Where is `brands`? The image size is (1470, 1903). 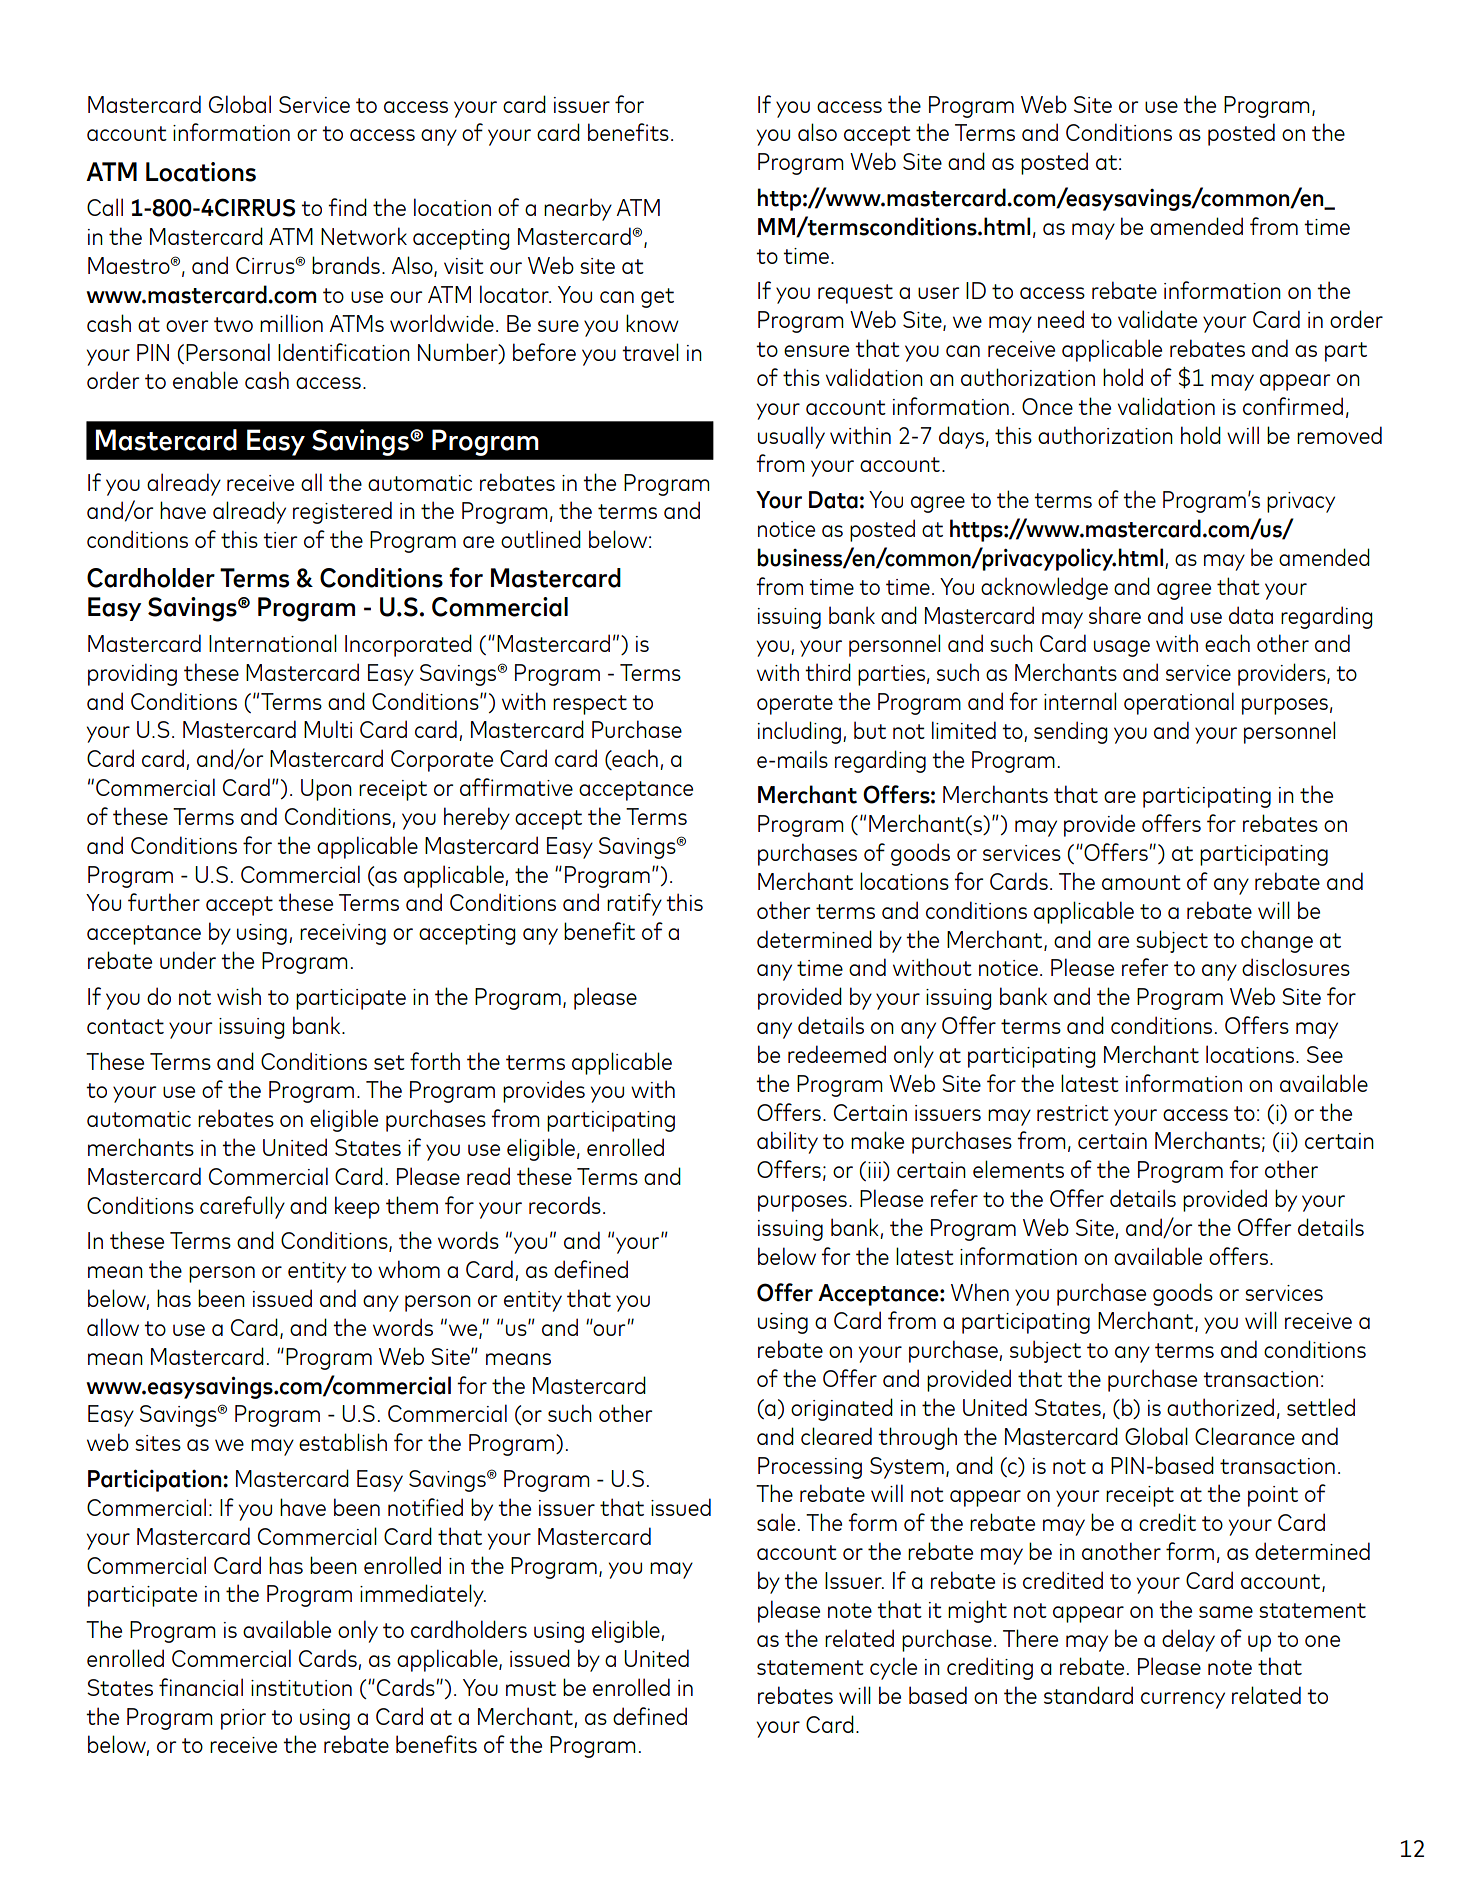 brands is located at coordinates (346, 265).
